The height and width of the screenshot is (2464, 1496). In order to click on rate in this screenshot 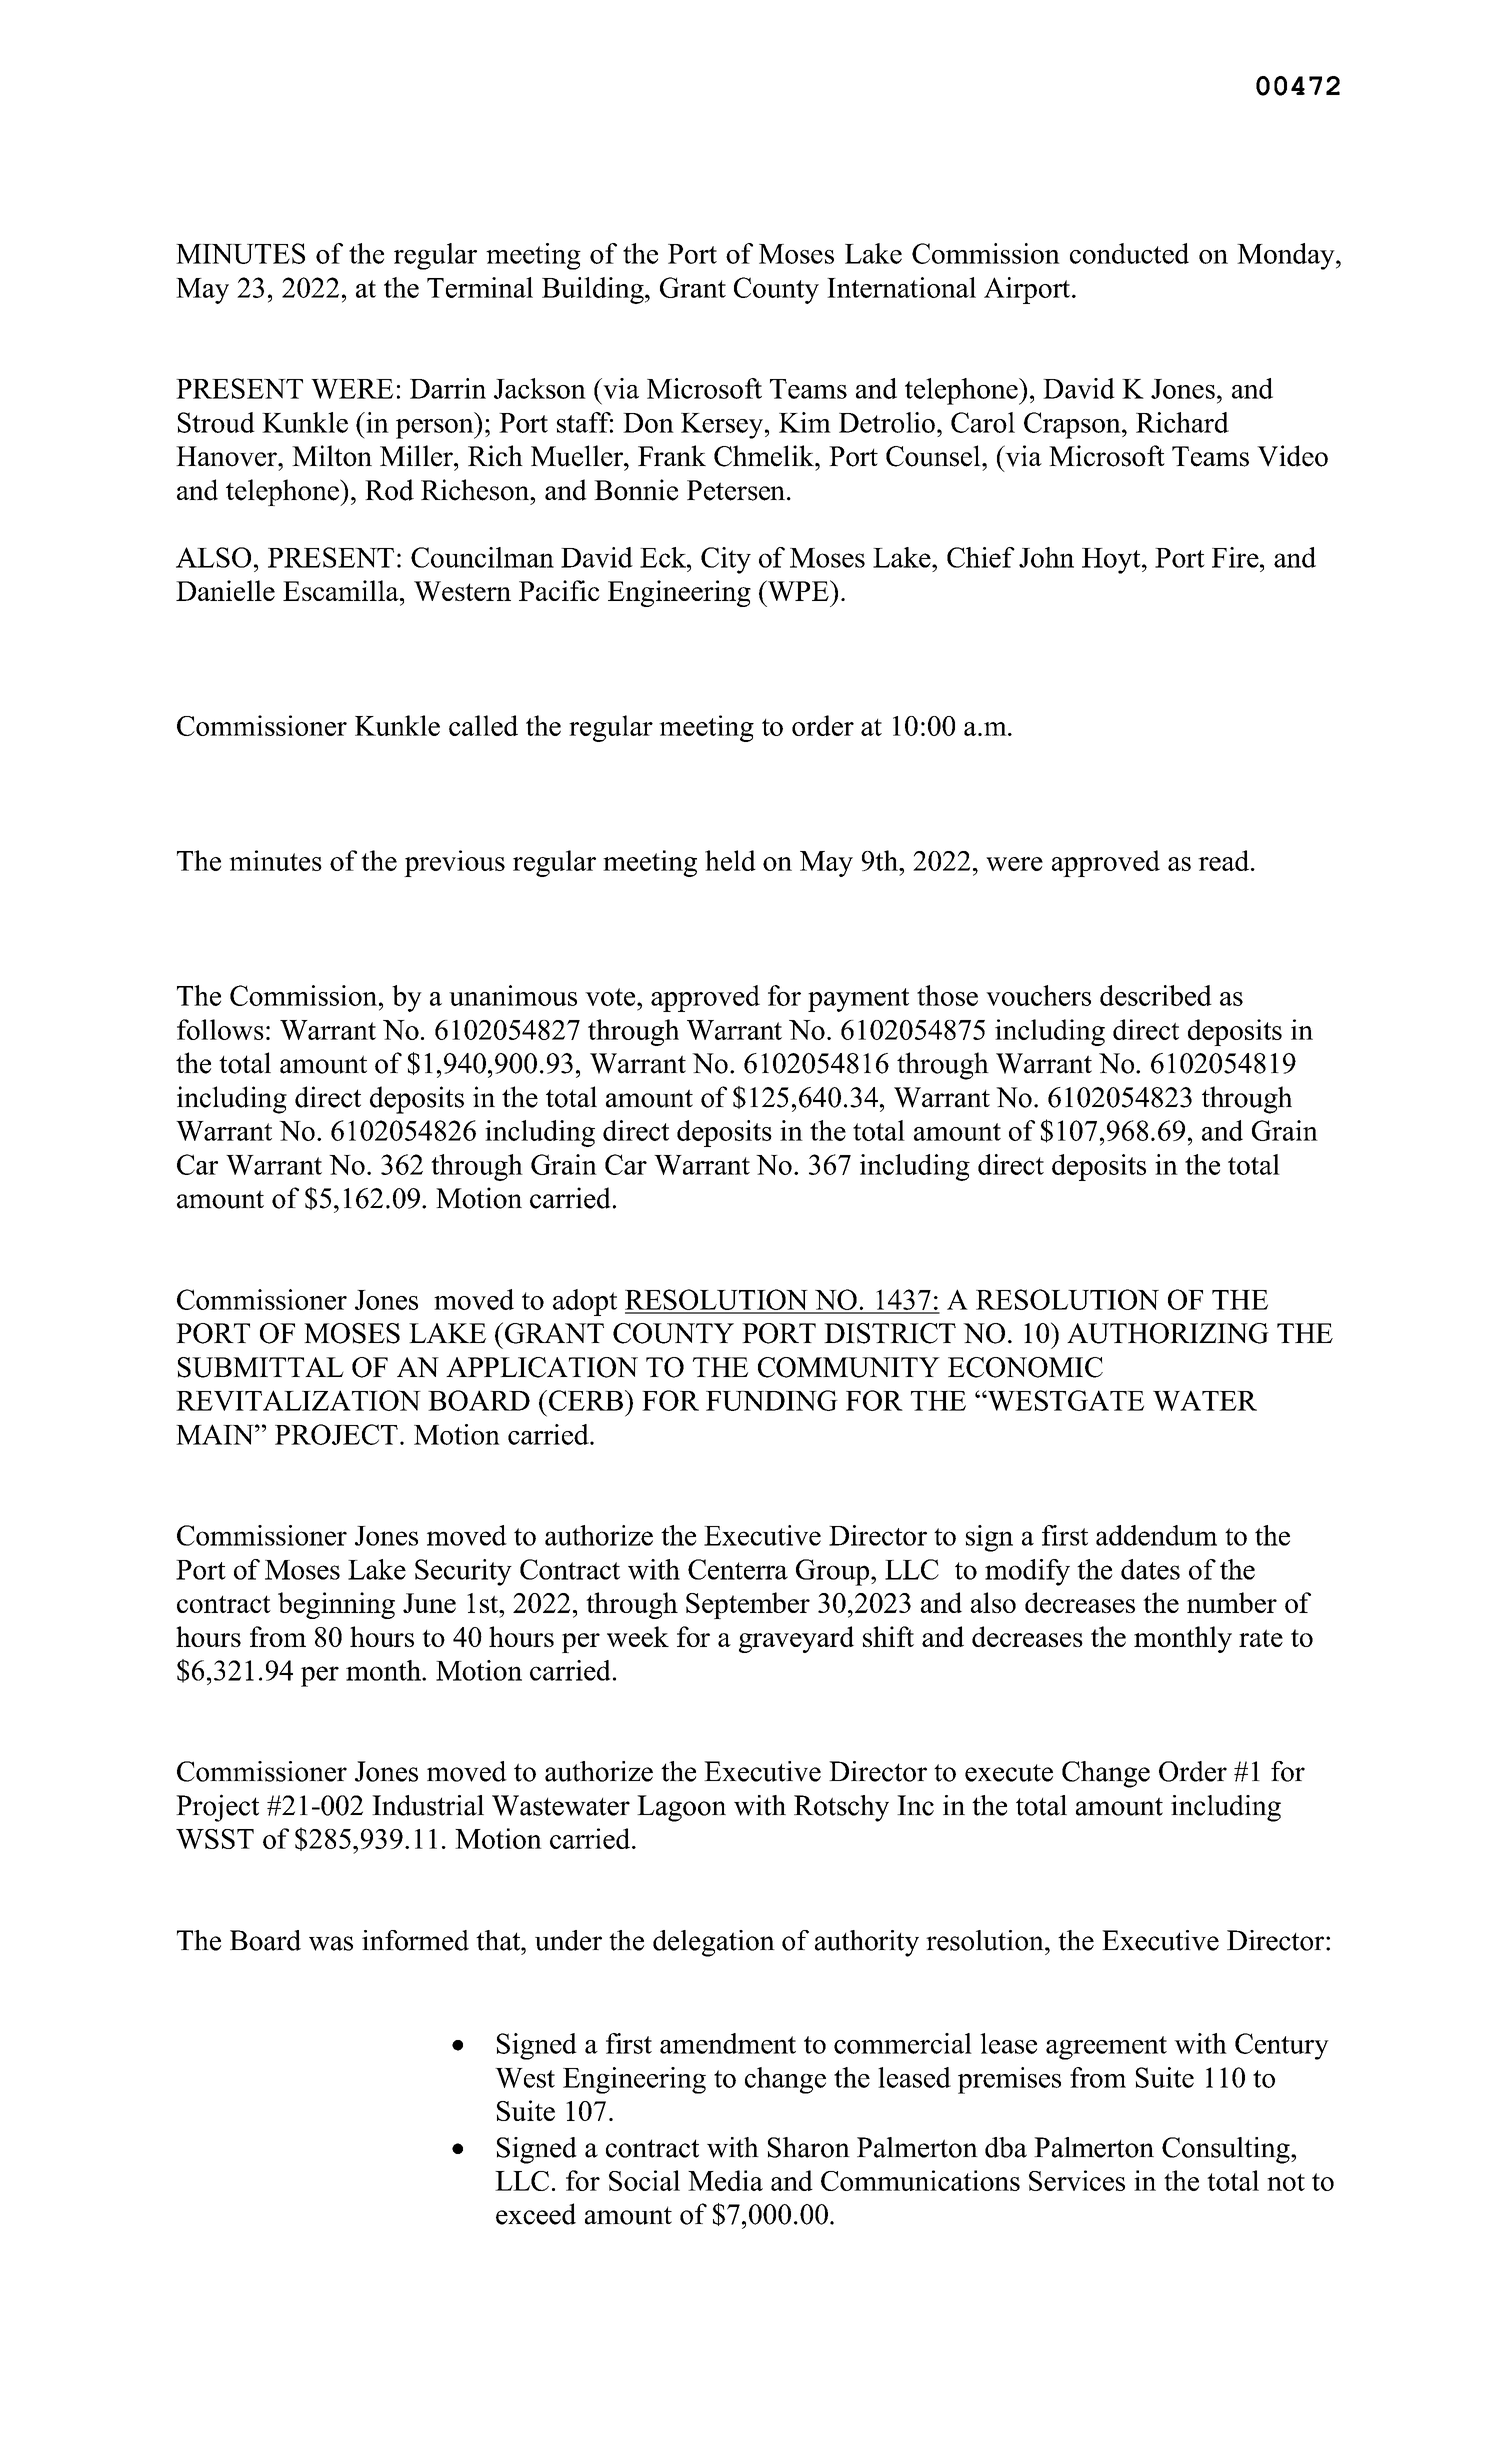, I will do `click(1261, 1638)`.
